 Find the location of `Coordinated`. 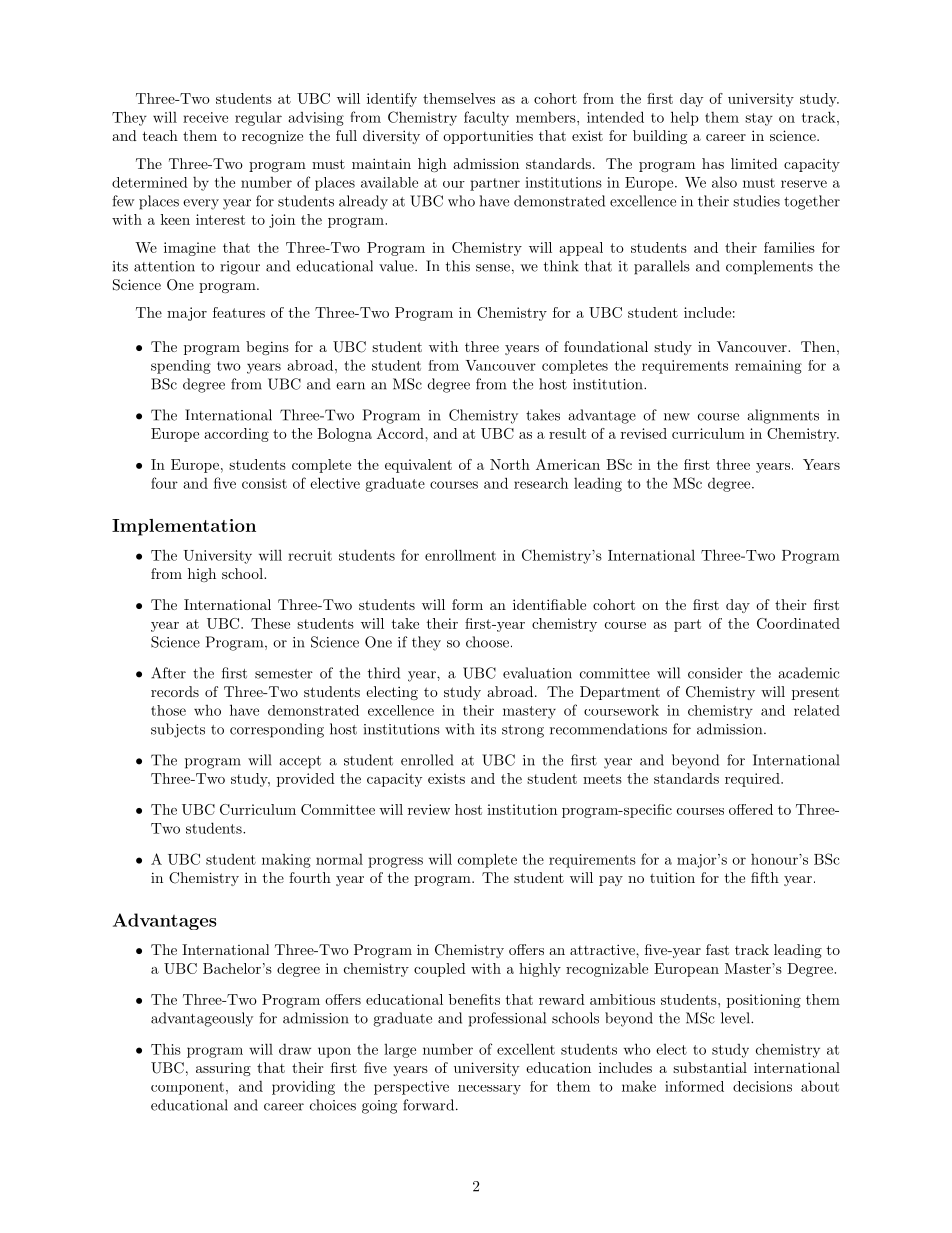

Coordinated is located at coordinates (798, 623).
